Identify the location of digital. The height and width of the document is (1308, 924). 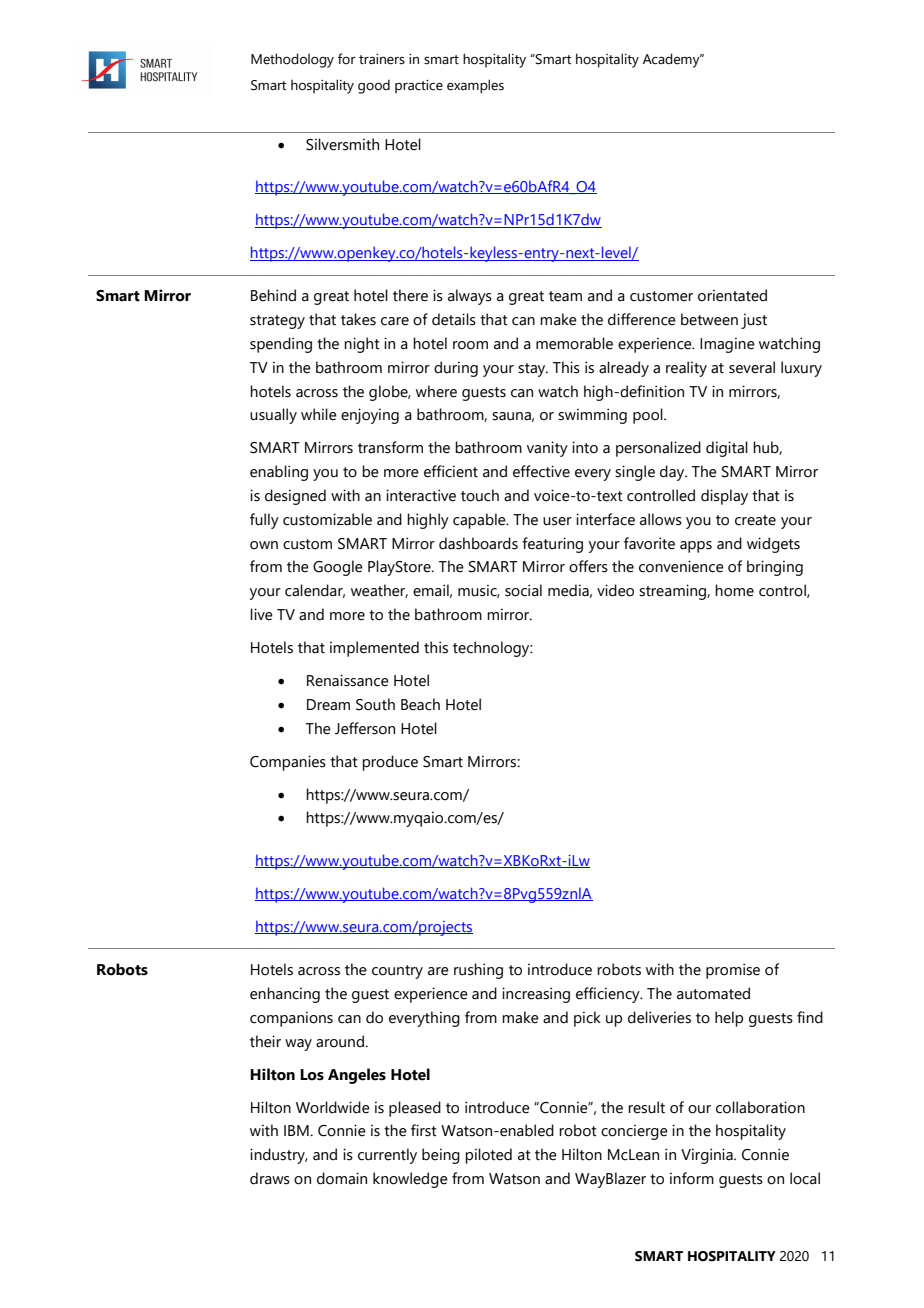
(727, 449).
